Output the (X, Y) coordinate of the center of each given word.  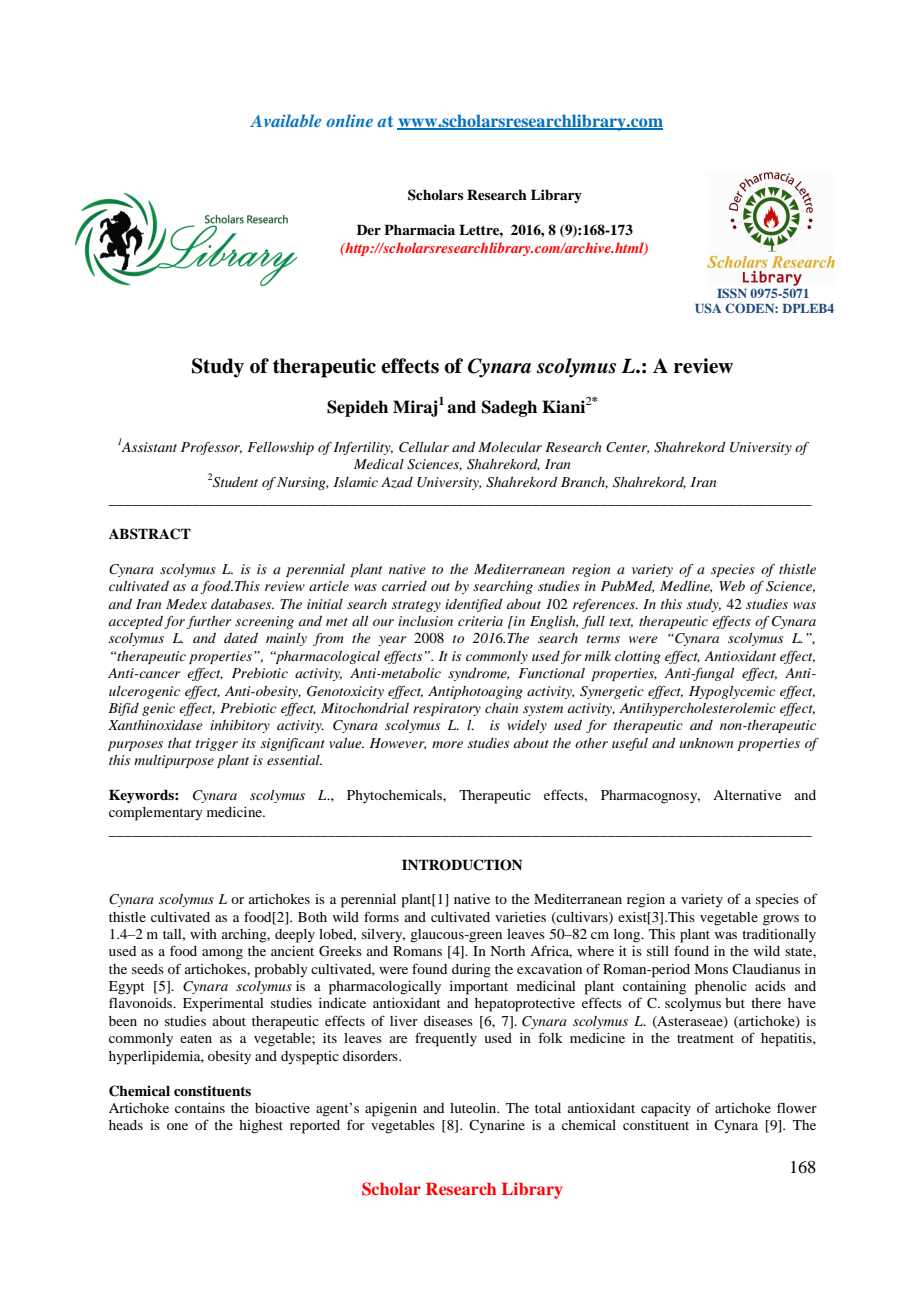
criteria (480, 621)
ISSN (732, 293)
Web (732, 586)
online (349, 120)
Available (285, 120)
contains (200, 1108)
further (208, 622)
